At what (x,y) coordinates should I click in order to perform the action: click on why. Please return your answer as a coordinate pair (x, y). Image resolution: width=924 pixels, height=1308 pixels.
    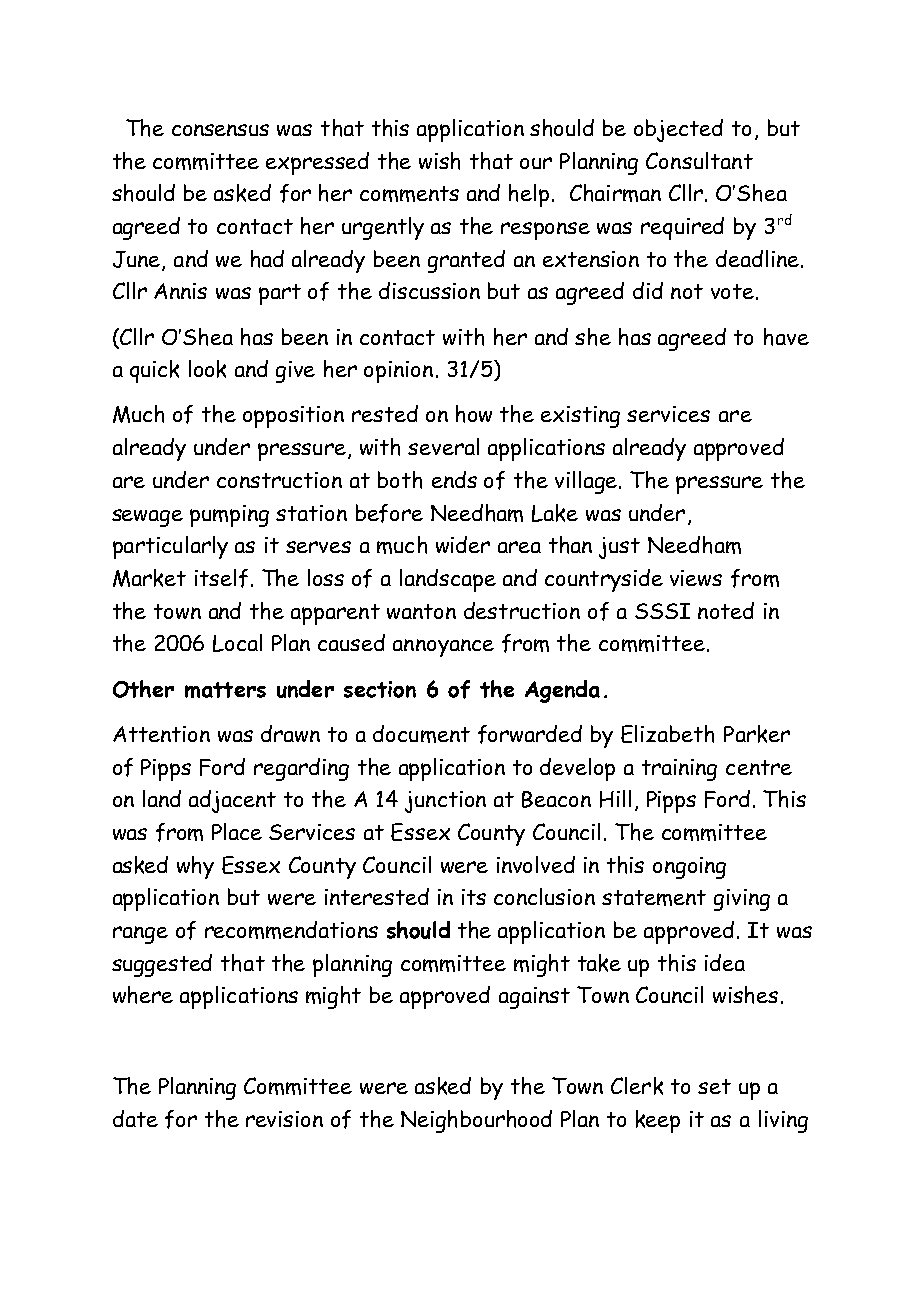
    Looking at the image, I should click on (195, 867).
